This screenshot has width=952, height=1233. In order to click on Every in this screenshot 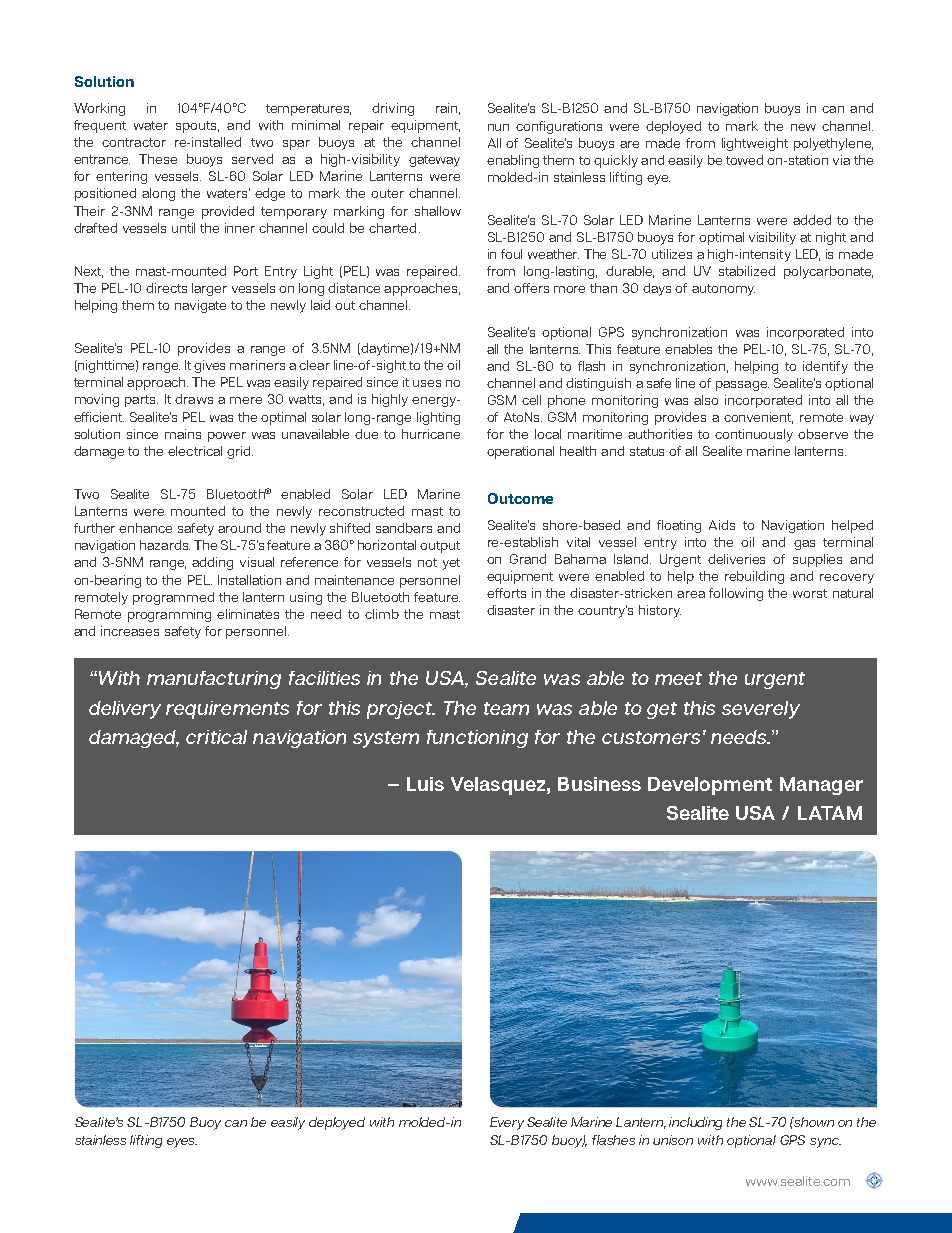, I will do `click(507, 1123)`.
